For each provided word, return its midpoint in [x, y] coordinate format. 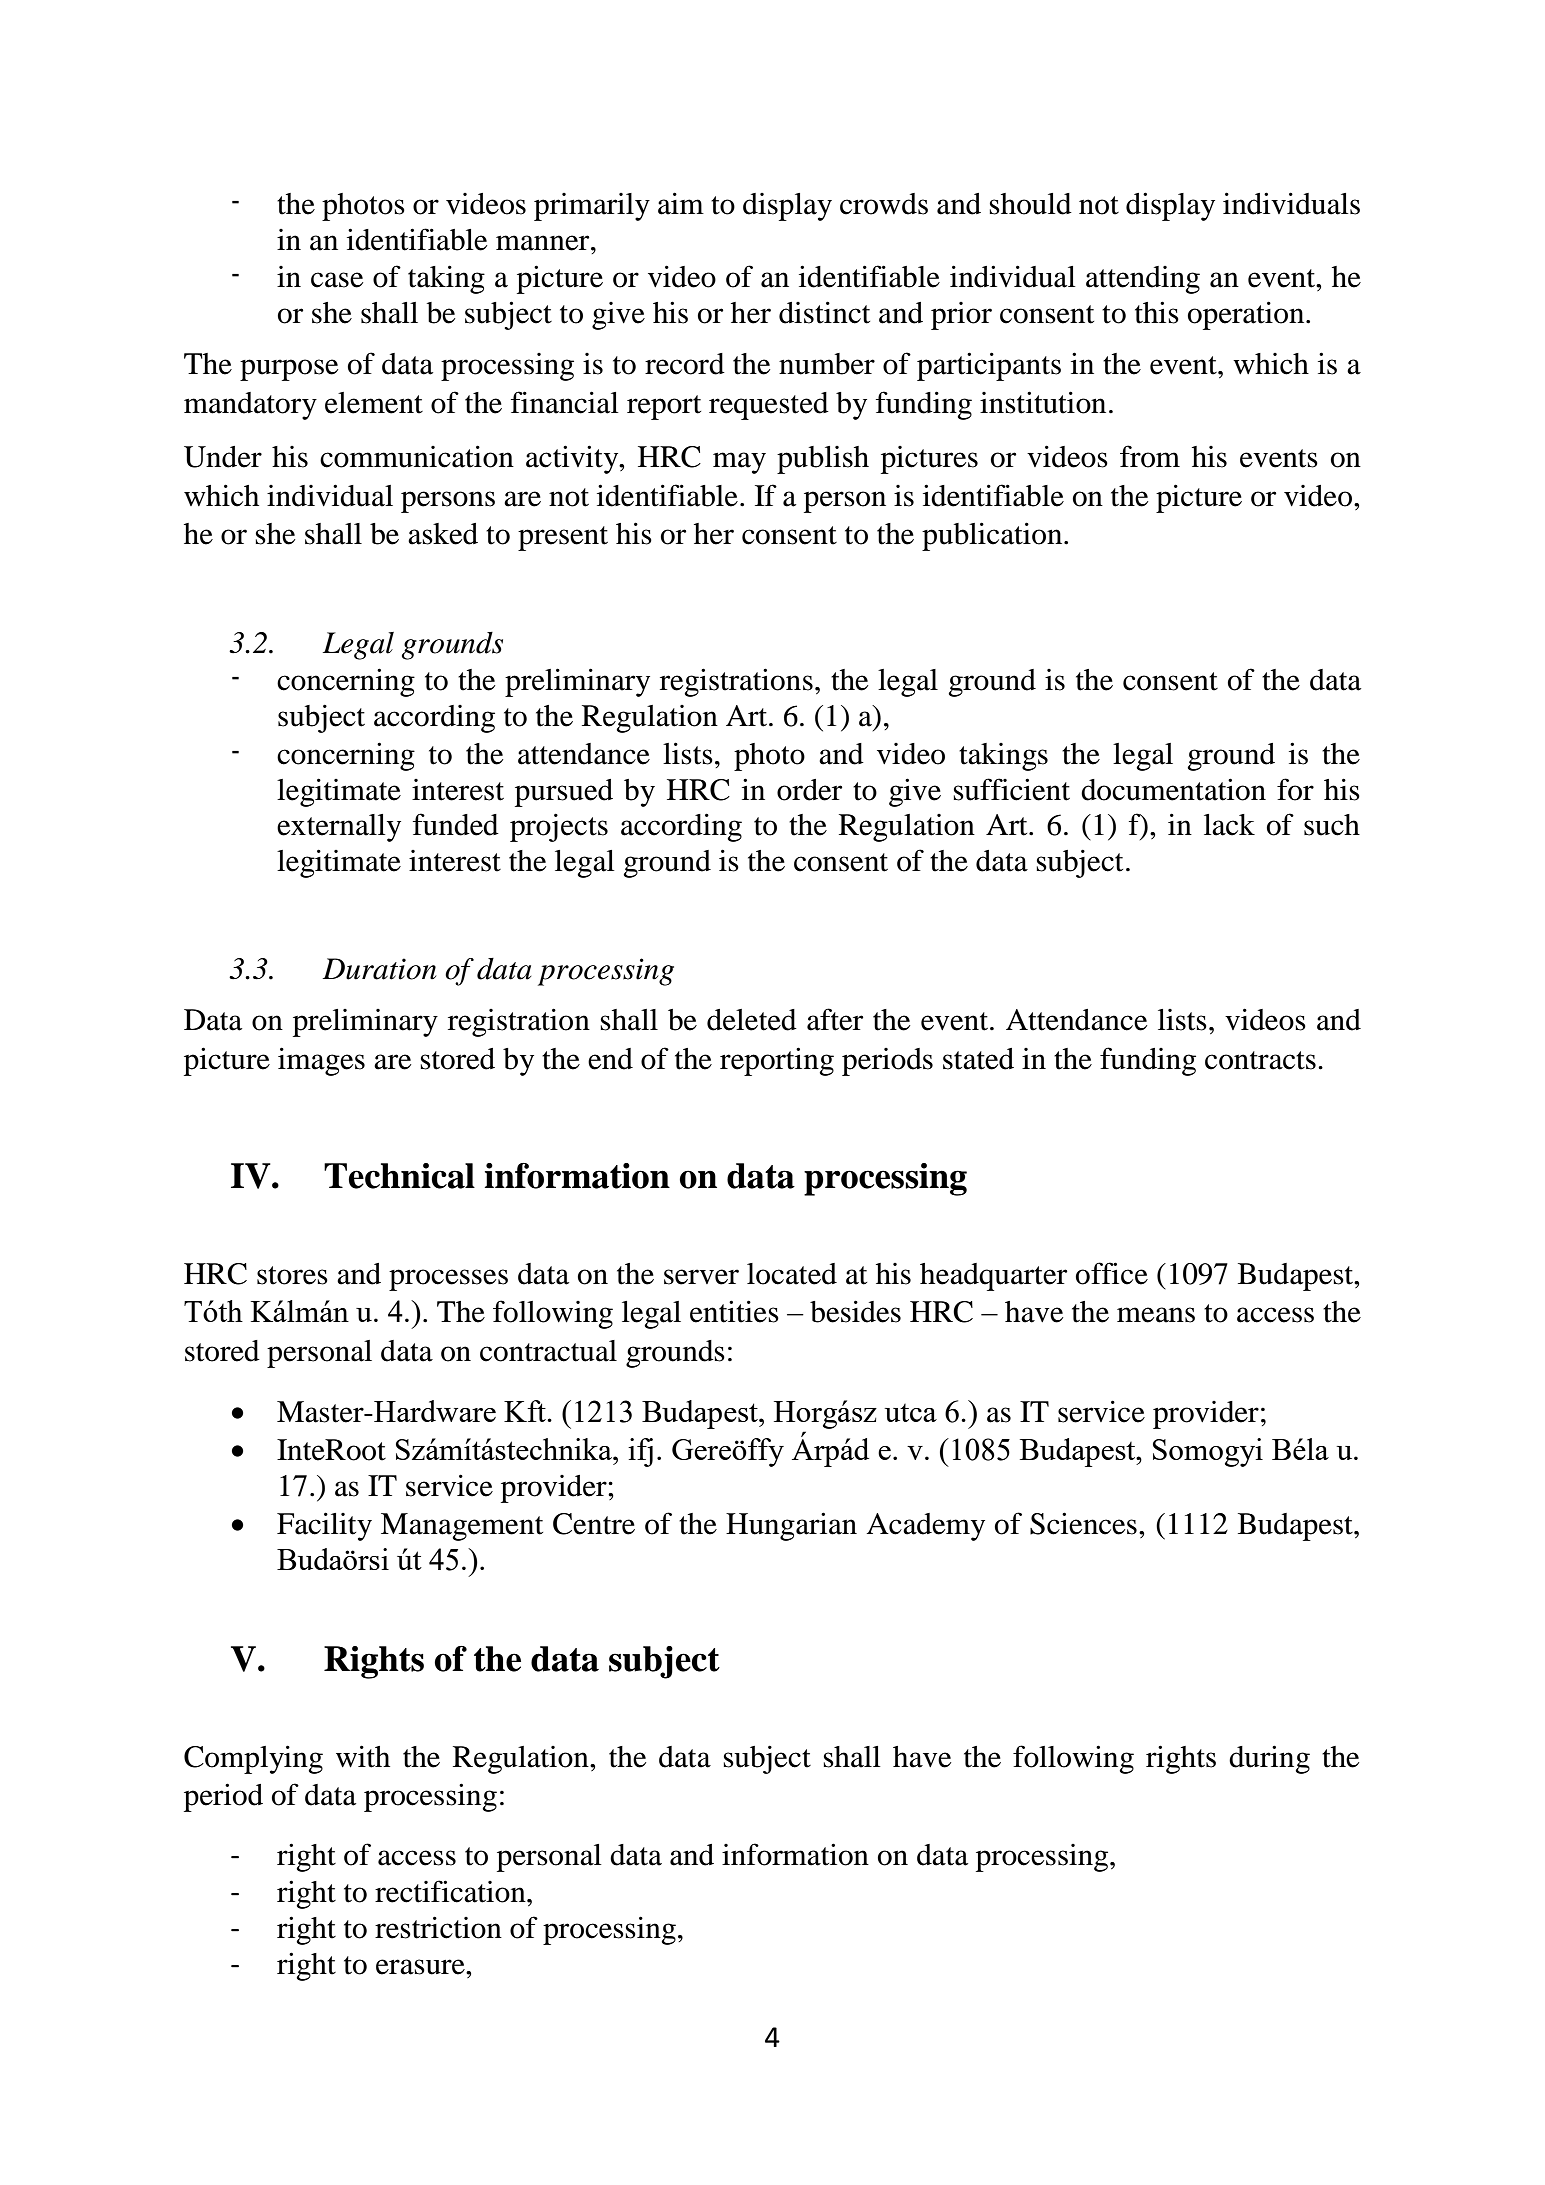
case [337, 280]
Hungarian [791, 1526]
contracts [1260, 1060]
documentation [1173, 789]
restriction [438, 1927]
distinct [824, 312]
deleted [752, 1020]
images [321, 1061]
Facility [324, 1526]
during [1269, 1759]
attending [1143, 280]
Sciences [1083, 1523]
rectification [451, 1891]
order [809, 790]
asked [443, 534]
